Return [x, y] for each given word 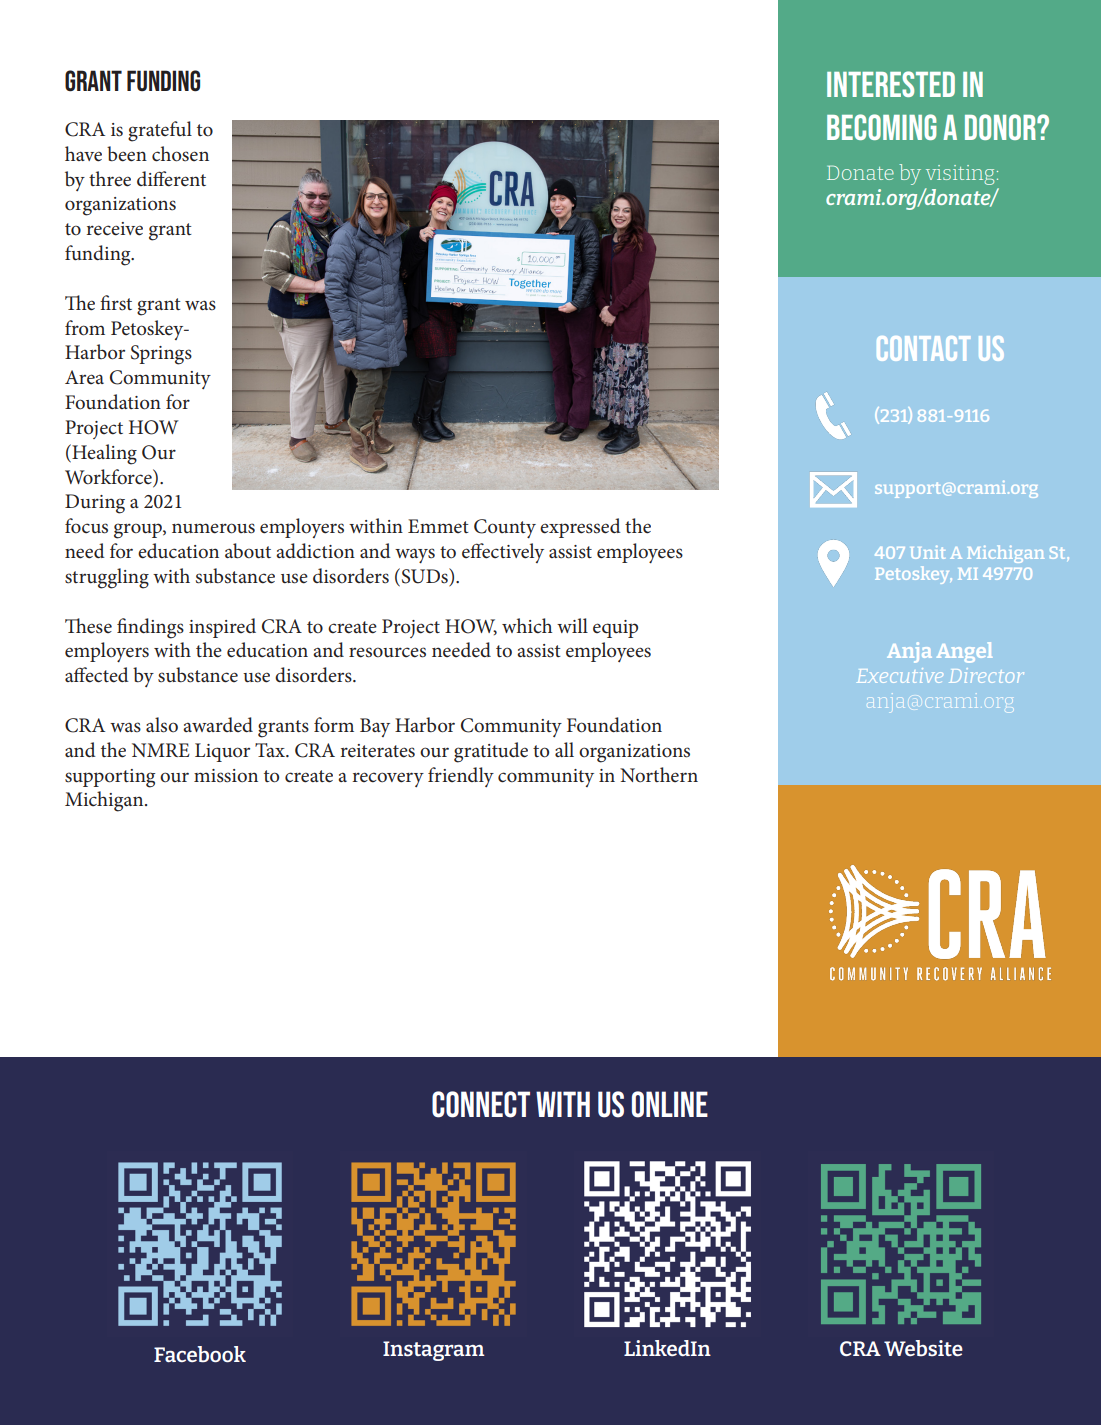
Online [670, 1104]
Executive [900, 675]
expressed [580, 528]
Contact [923, 348]
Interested [891, 84]
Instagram [434, 1351]
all [564, 749]
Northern [659, 774]
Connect [481, 1104]
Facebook [200, 1354]
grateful [160, 131]
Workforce [109, 477]
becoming [882, 127]
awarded [218, 724]
